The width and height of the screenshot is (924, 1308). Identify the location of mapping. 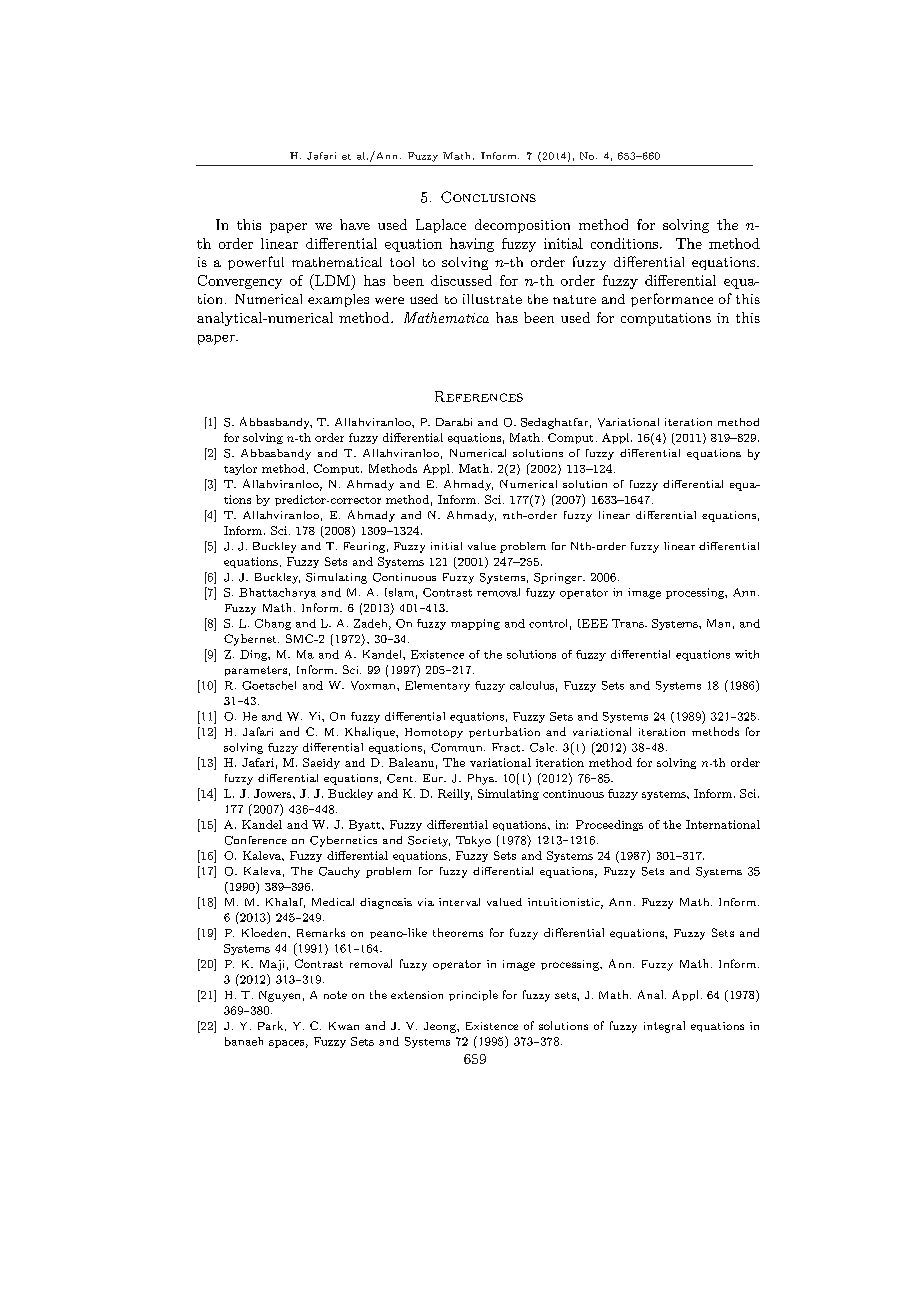
(475, 624).
